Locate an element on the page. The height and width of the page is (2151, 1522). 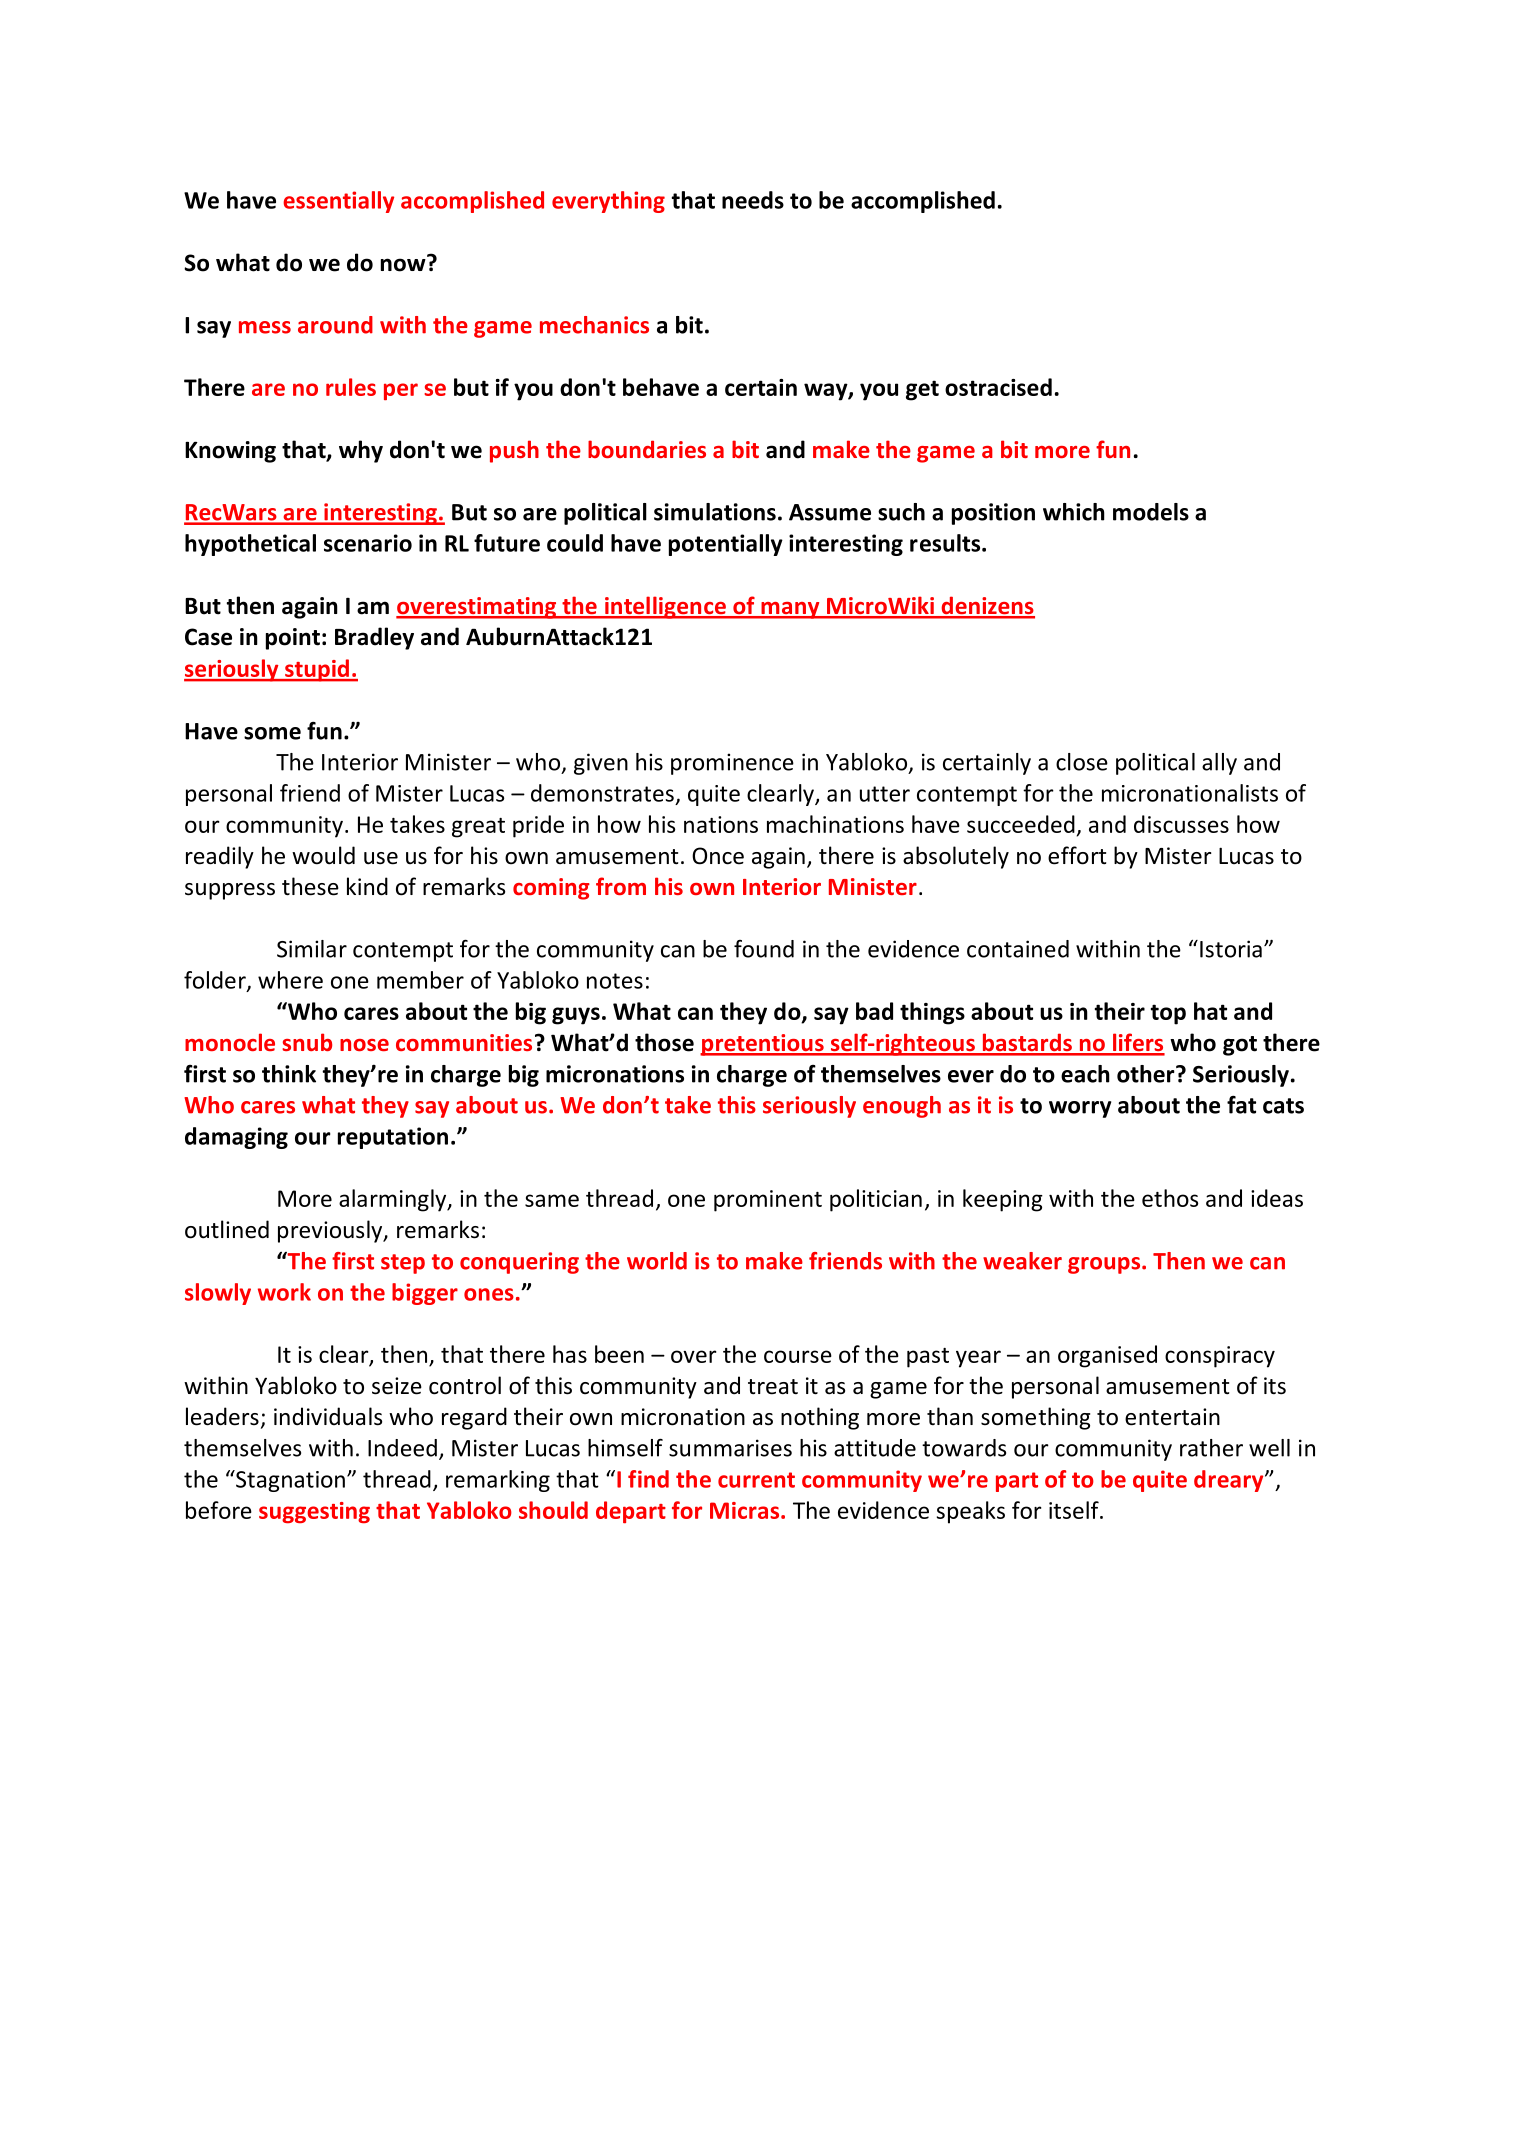
ostracised is located at coordinates (998, 387).
